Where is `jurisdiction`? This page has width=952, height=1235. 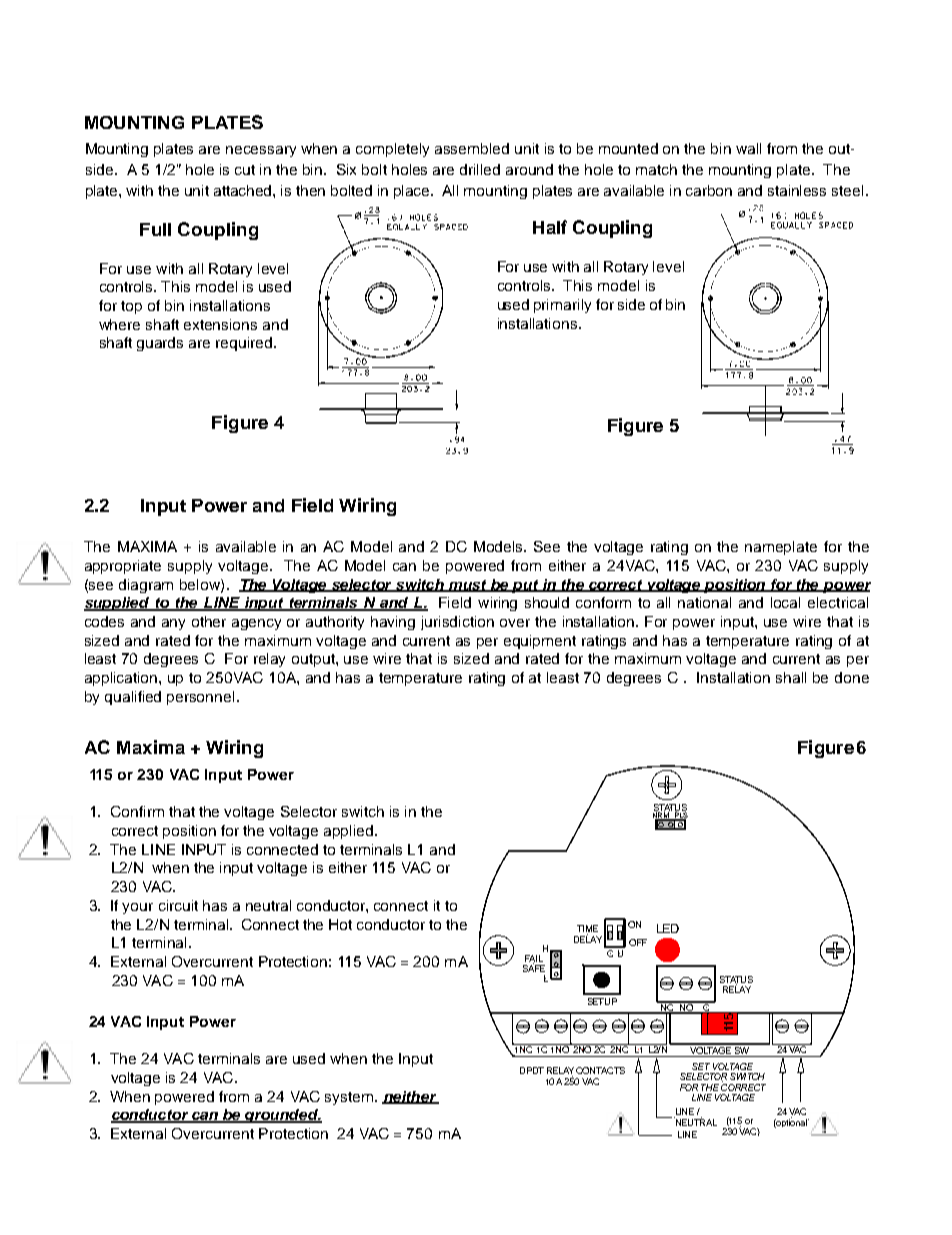 jurisdiction is located at coordinates (457, 623).
